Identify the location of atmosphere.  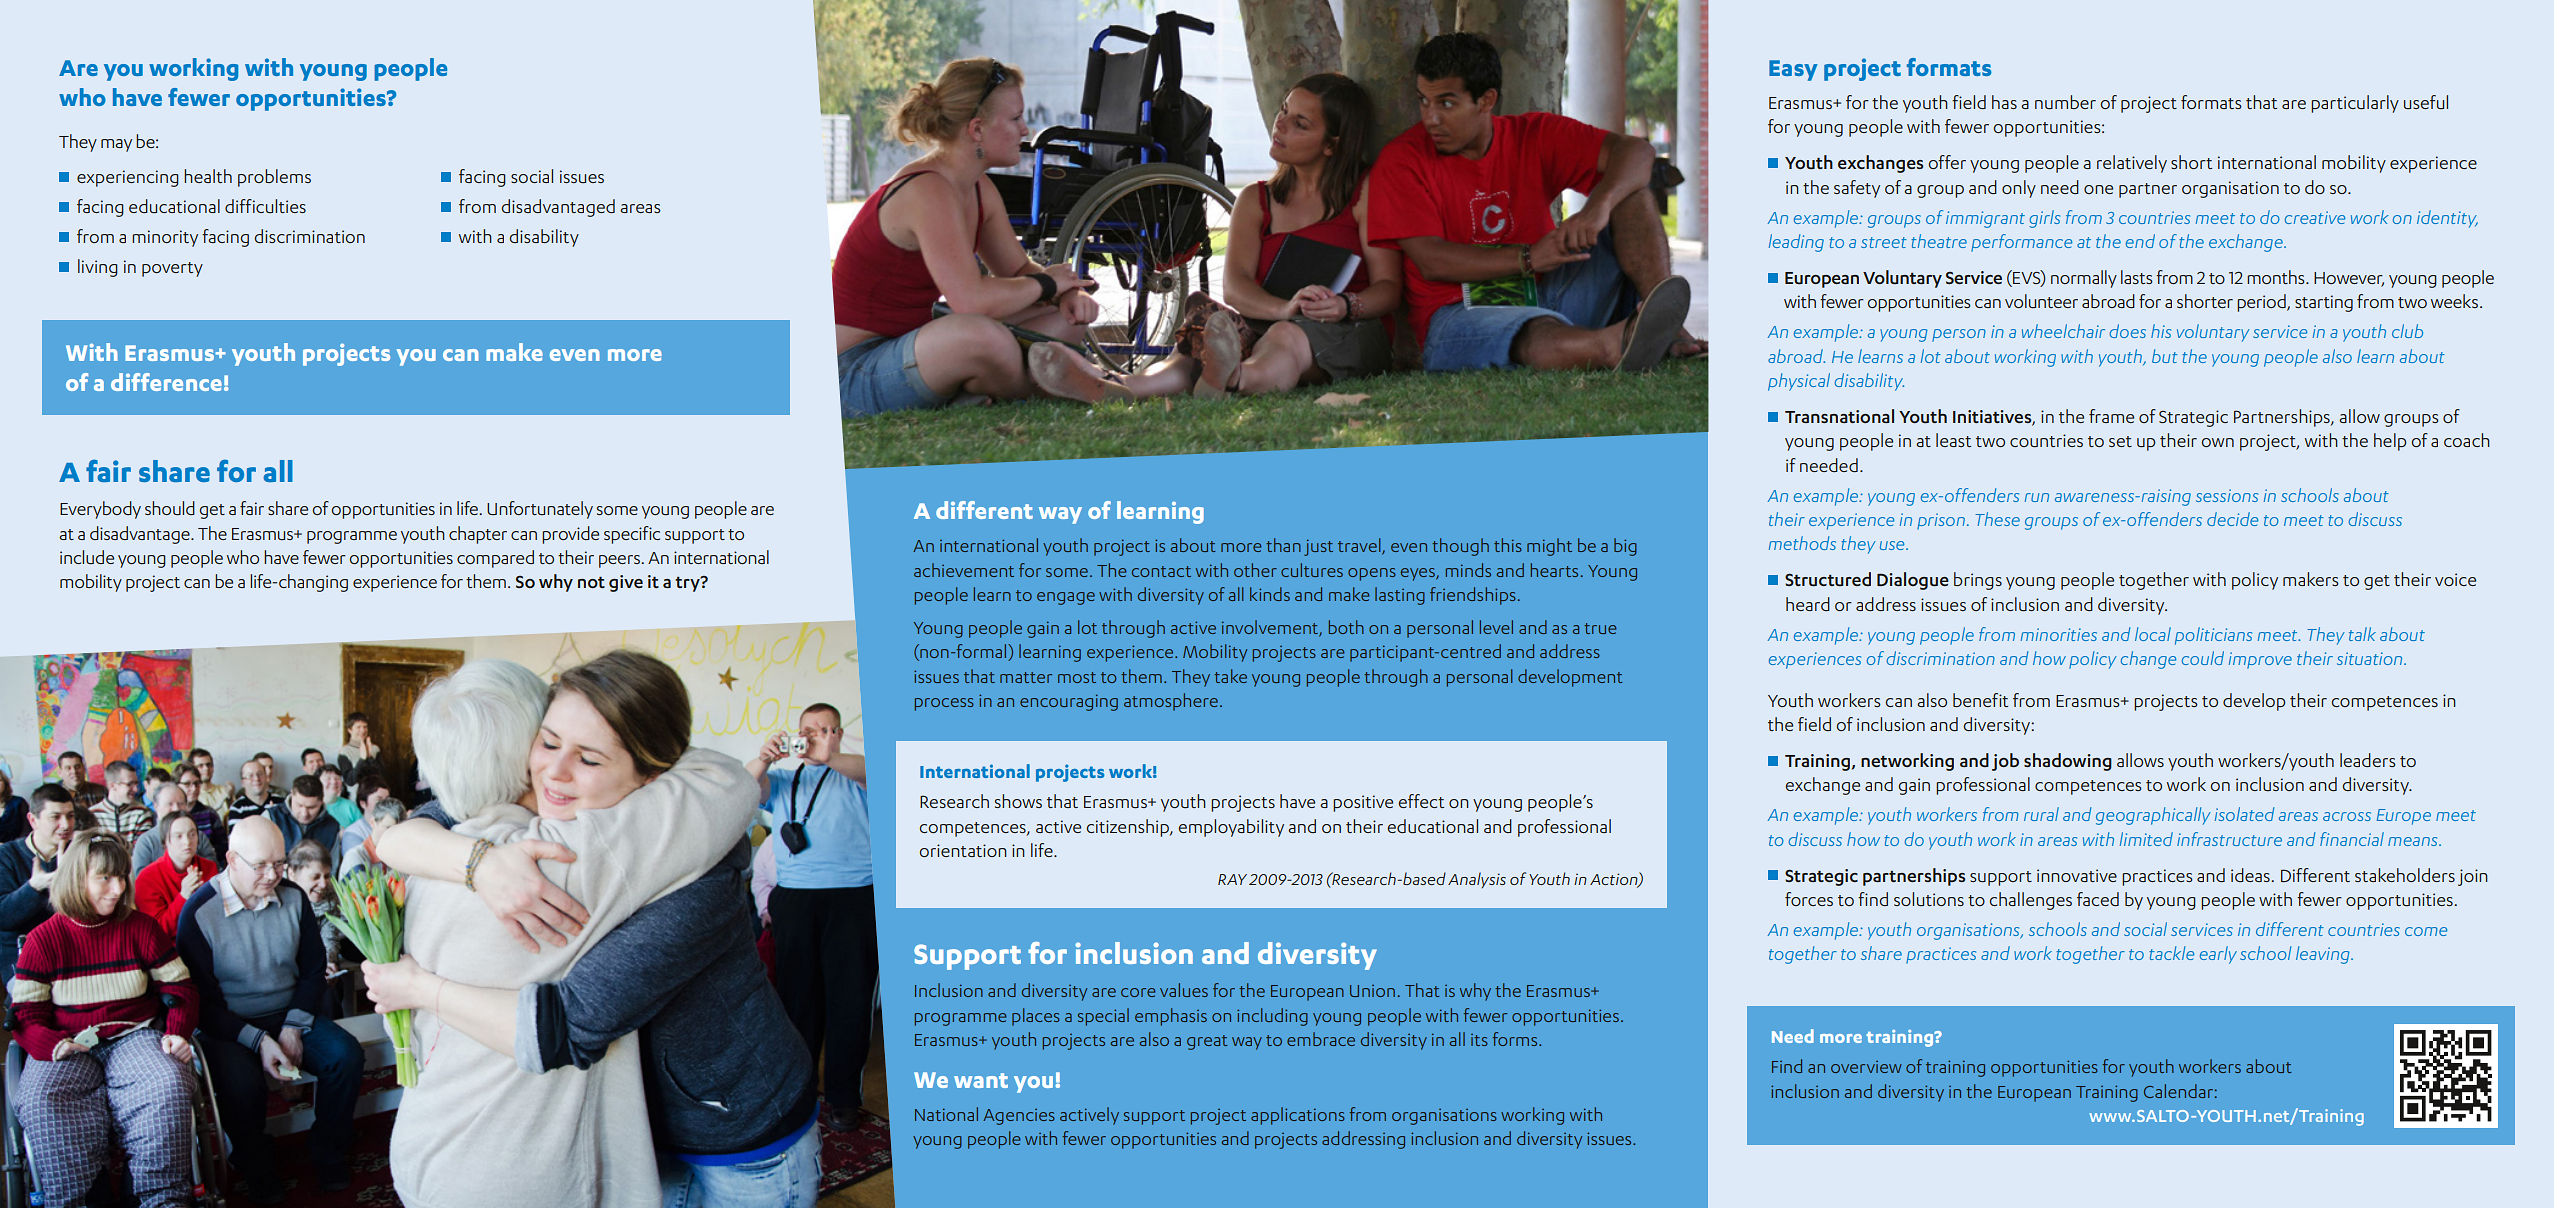
(1171, 702).
